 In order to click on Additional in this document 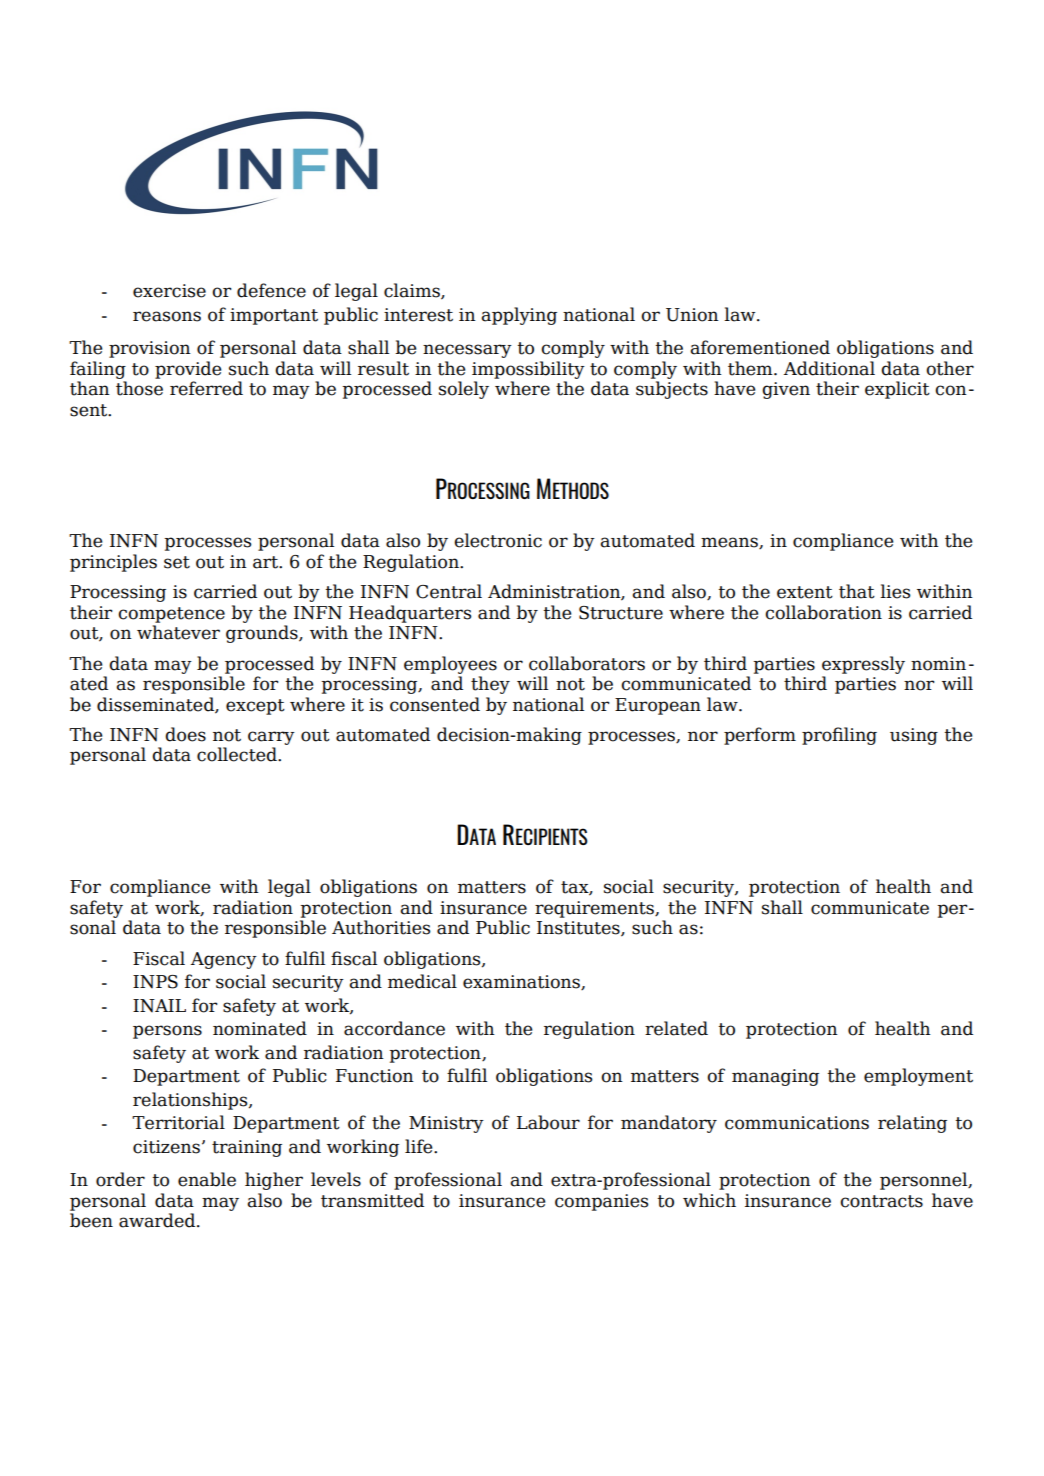, I will do `click(829, 368)`.
